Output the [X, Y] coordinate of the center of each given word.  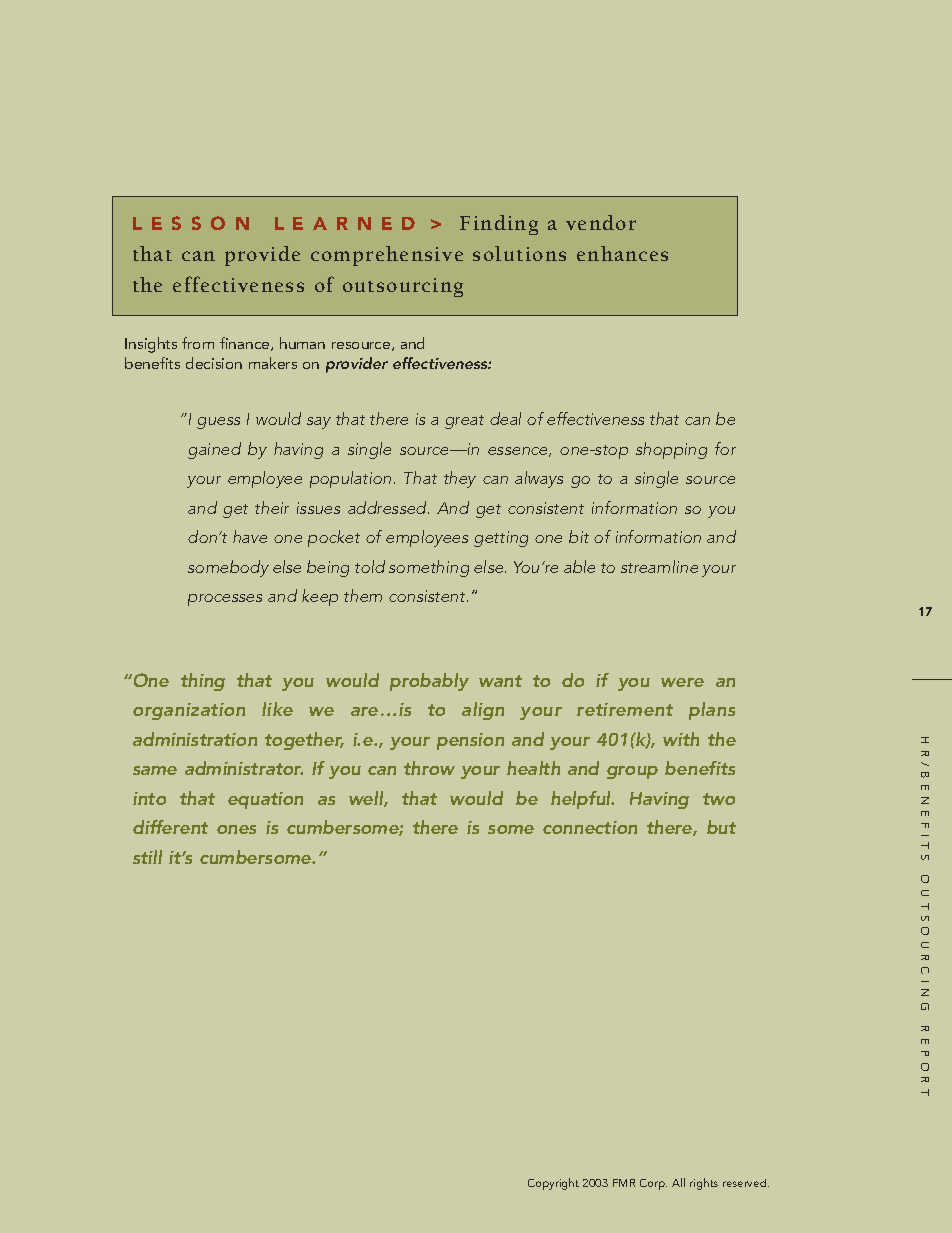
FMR [624, 1183]
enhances [622, 253]
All [678, 1182]
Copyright [553, 1184]
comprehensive [387, 256]
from [198, 343]
